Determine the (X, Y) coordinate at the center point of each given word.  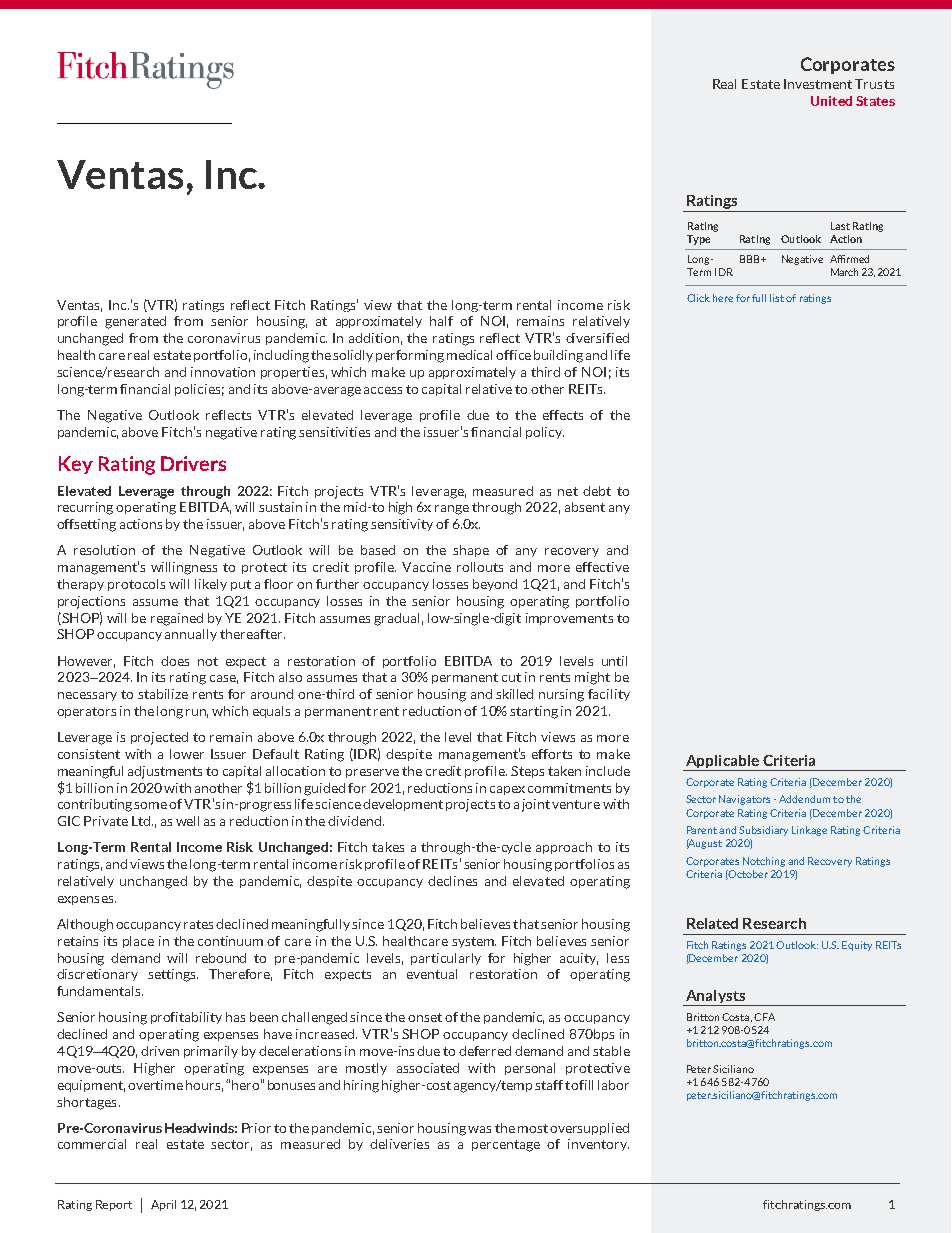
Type (698, 240)
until (614, 661)
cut (511, 677)
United (831, 101)
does (175, 661)
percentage (506, 1146)
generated (135, 322)
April (163, 1205)
